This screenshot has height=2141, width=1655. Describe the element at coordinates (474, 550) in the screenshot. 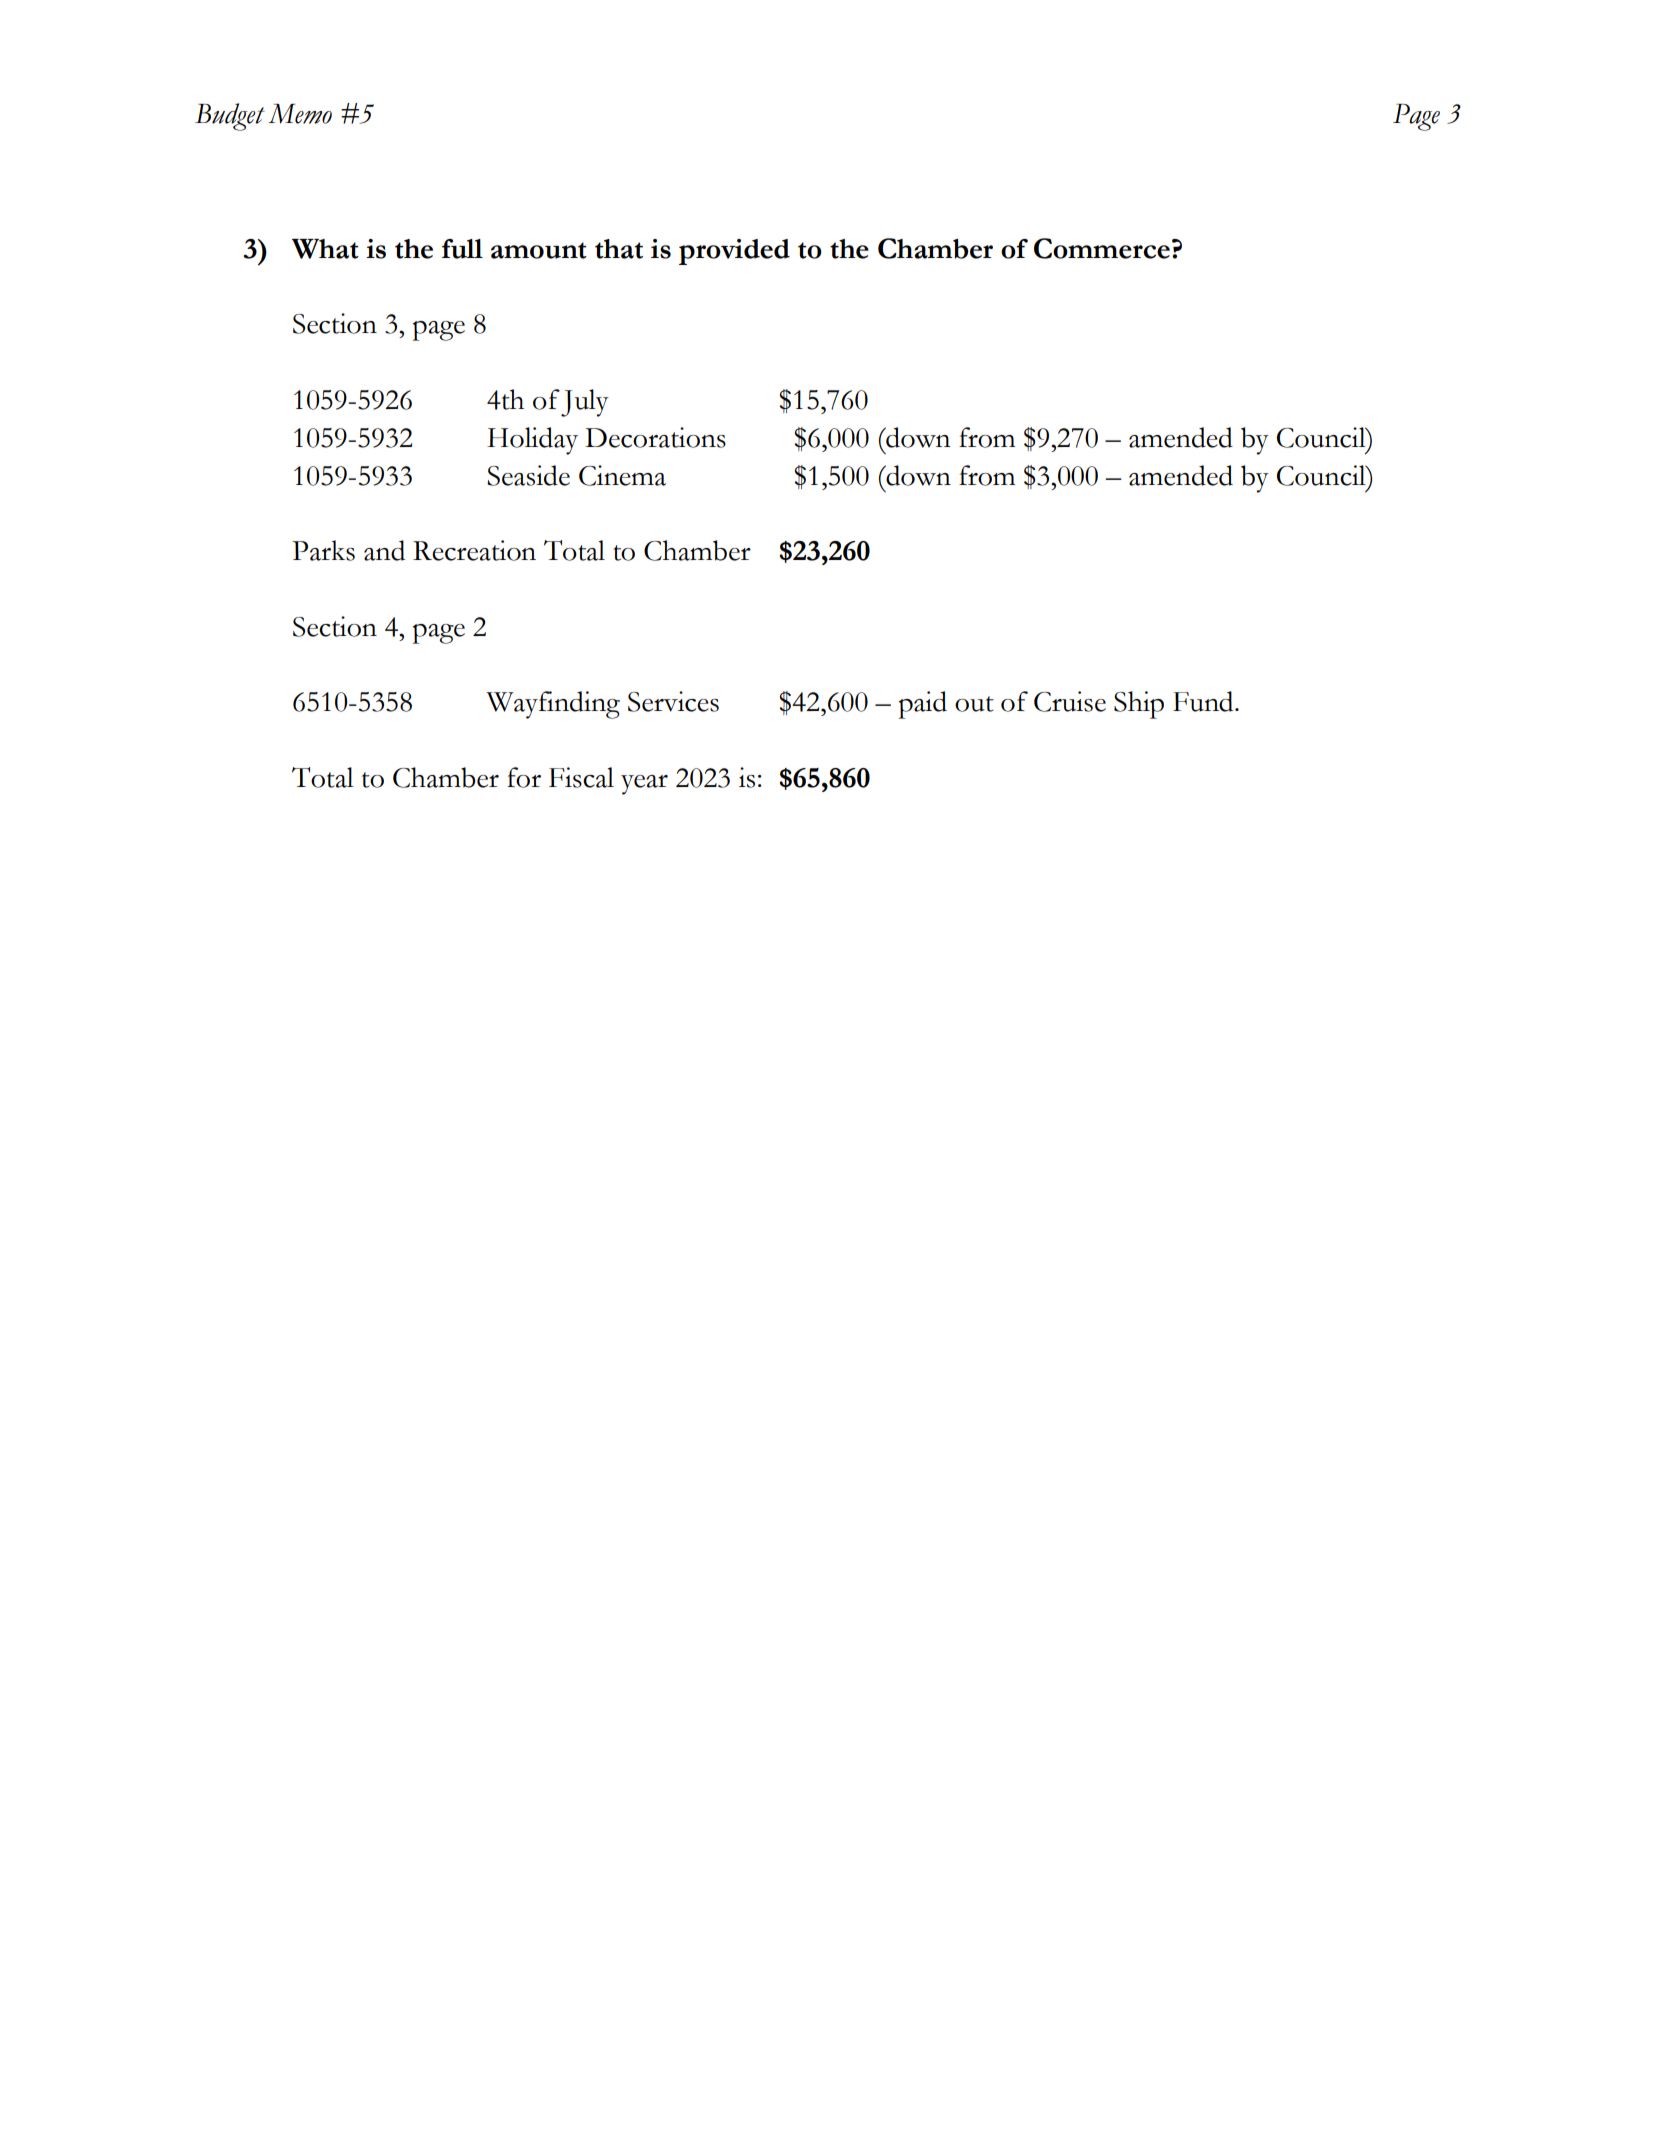

I see `Recreation` at that location.
